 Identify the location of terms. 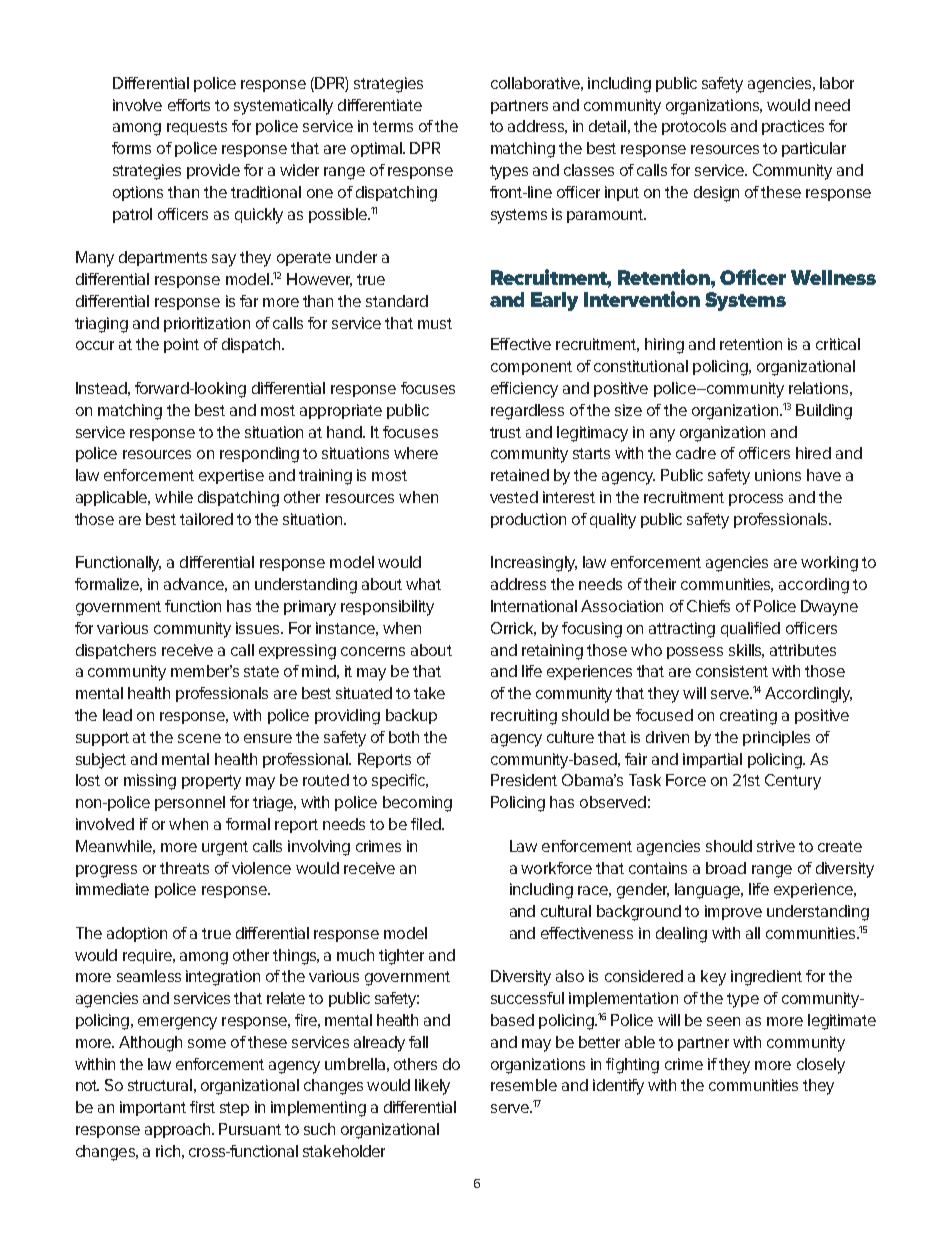
(393, 126).
